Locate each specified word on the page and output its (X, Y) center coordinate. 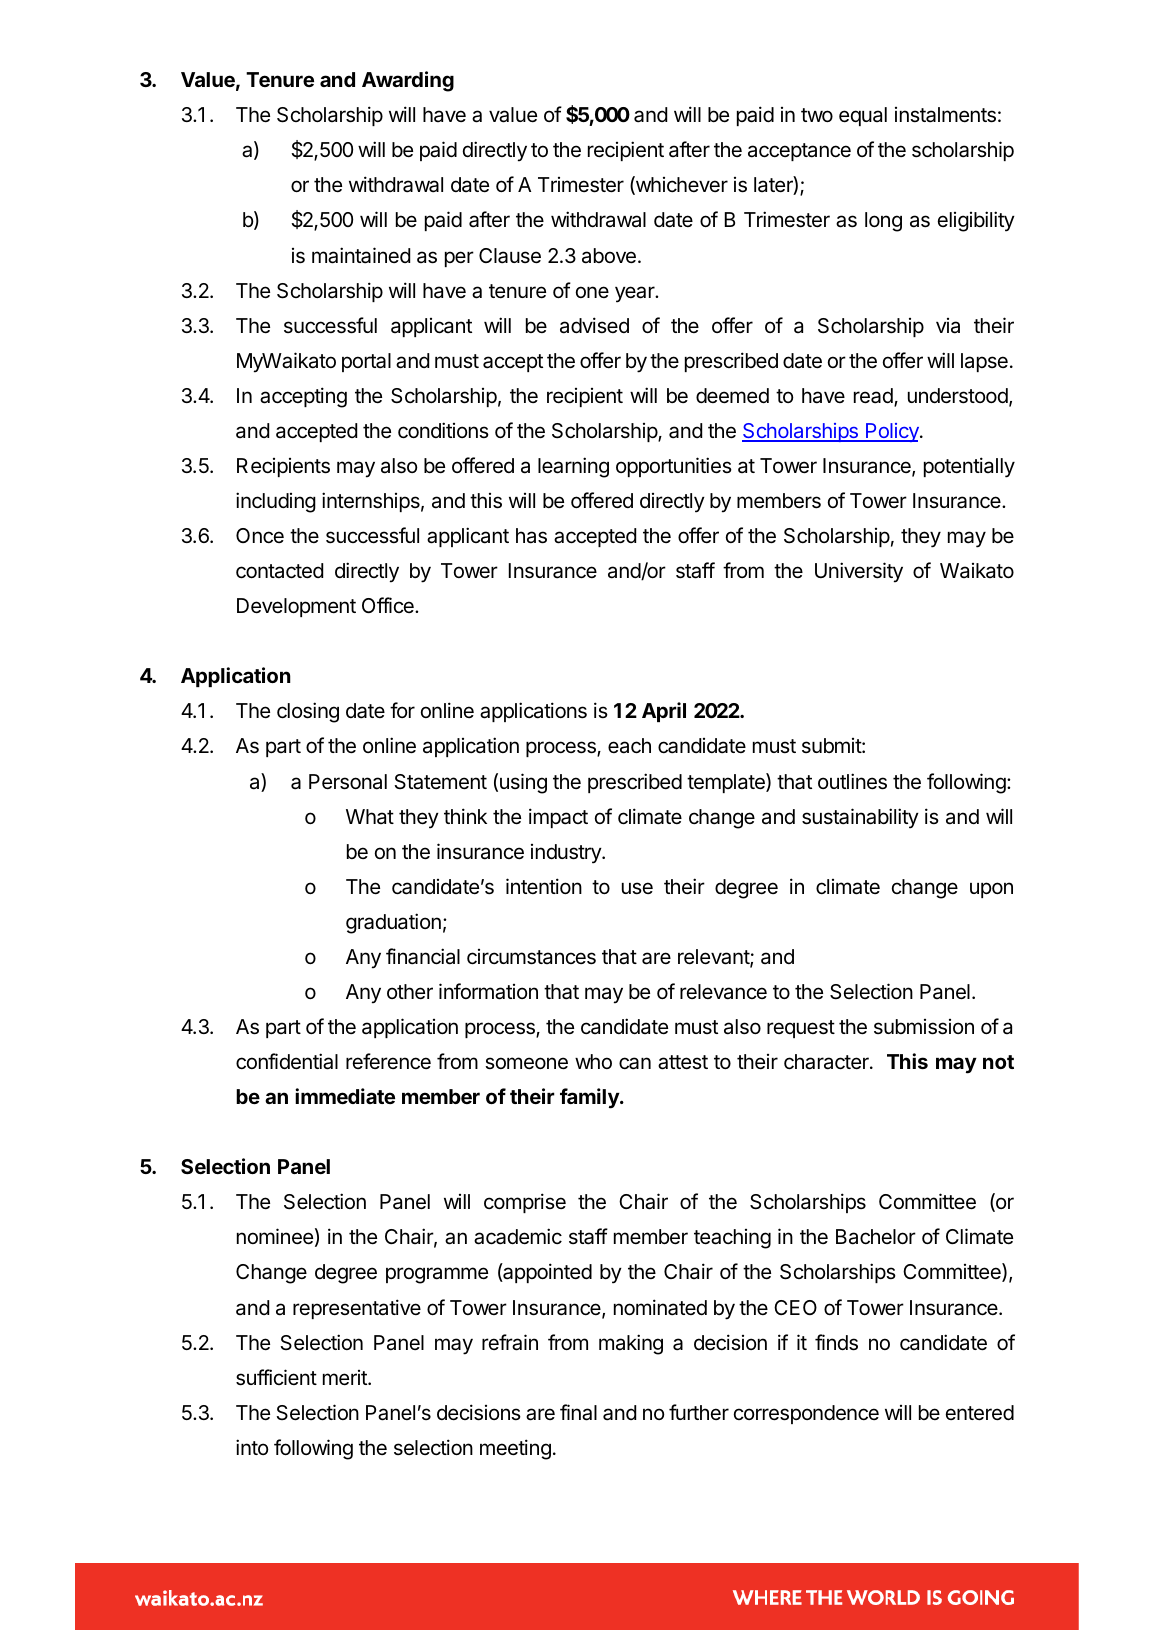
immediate (345, 1096)
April (664, 712)
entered (980, 1413)
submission (924, 1027)
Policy (892, 432)
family (590, 1098)
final (578, 1412)
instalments (945, 115)
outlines (852, 781)
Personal (348, 782)
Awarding (408, 81)
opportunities (674, 467)
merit (346, 1378)
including (276, 502)
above (609, 256)
